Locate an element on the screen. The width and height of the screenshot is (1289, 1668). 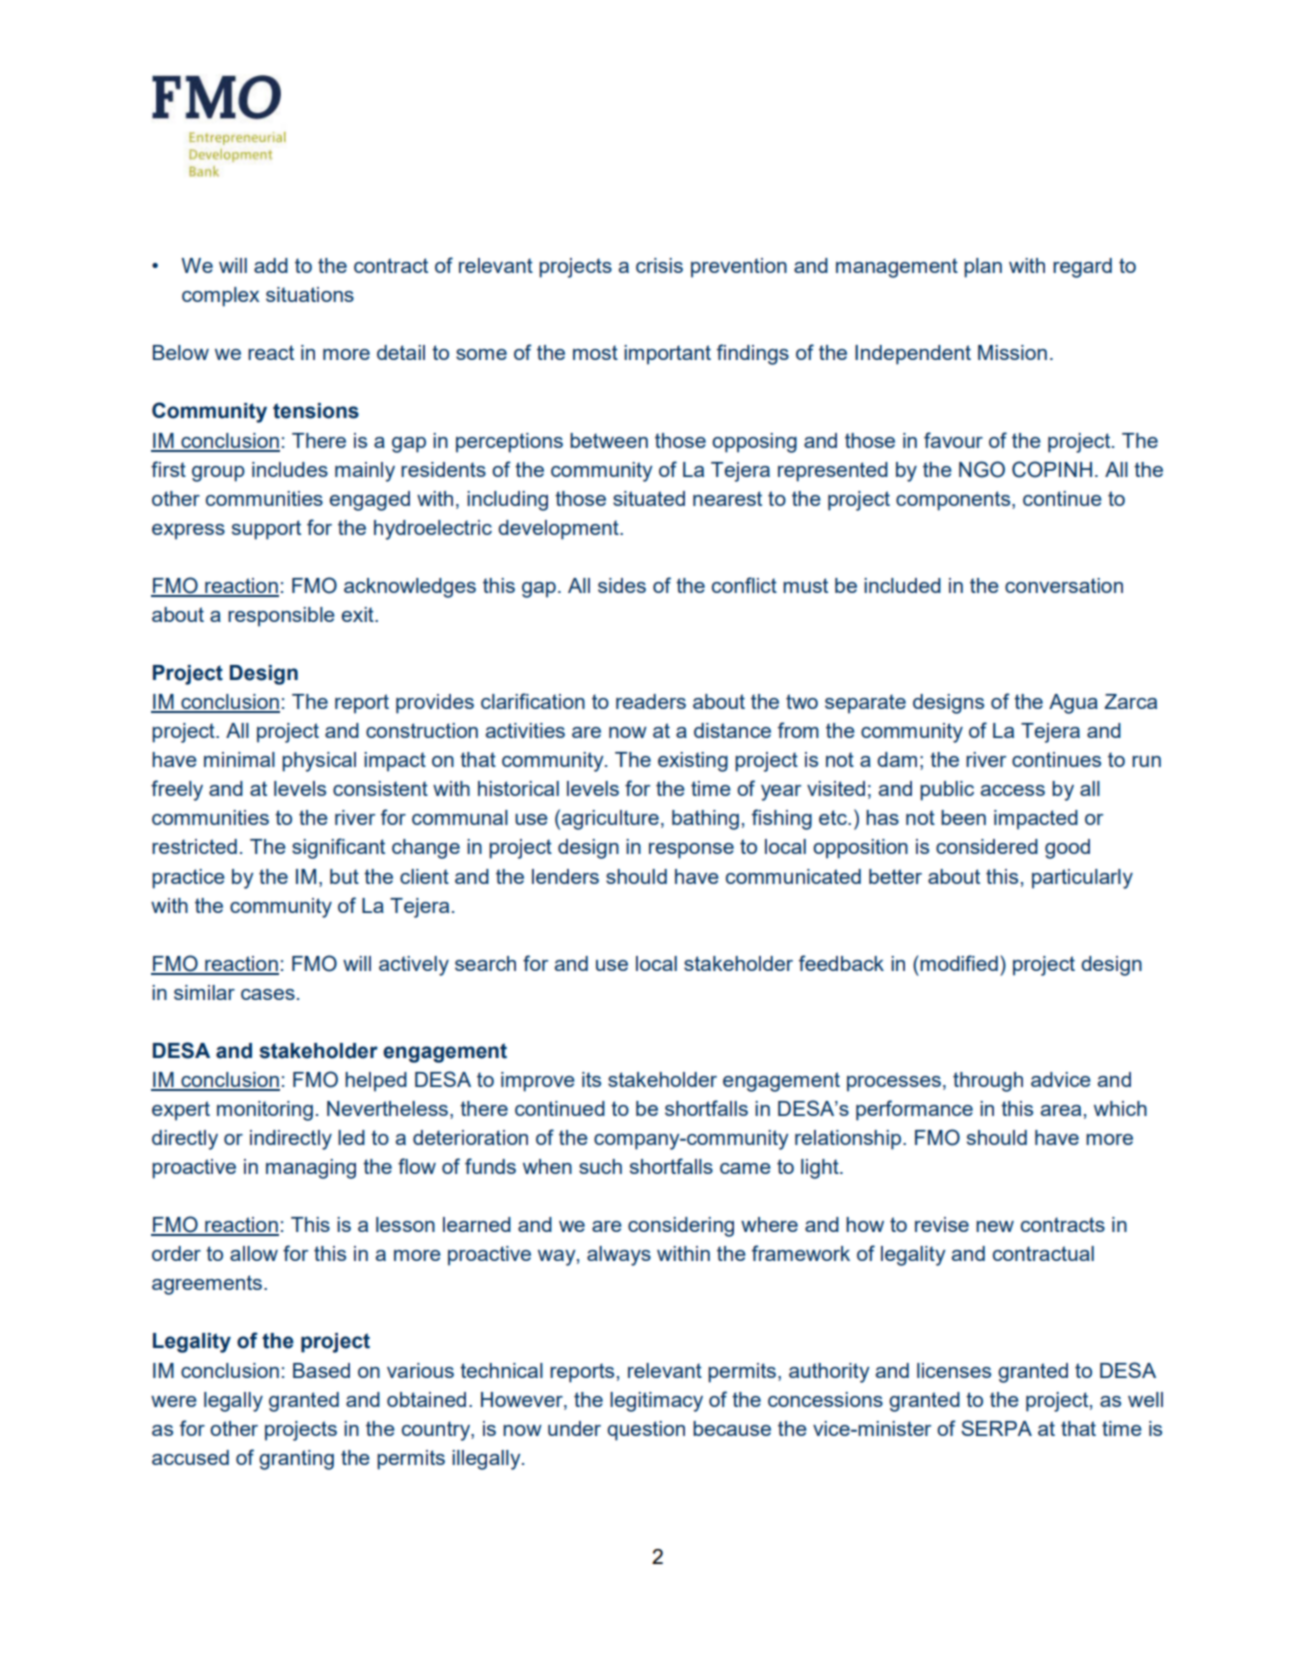
question is located at coordinates (646, 1431).
